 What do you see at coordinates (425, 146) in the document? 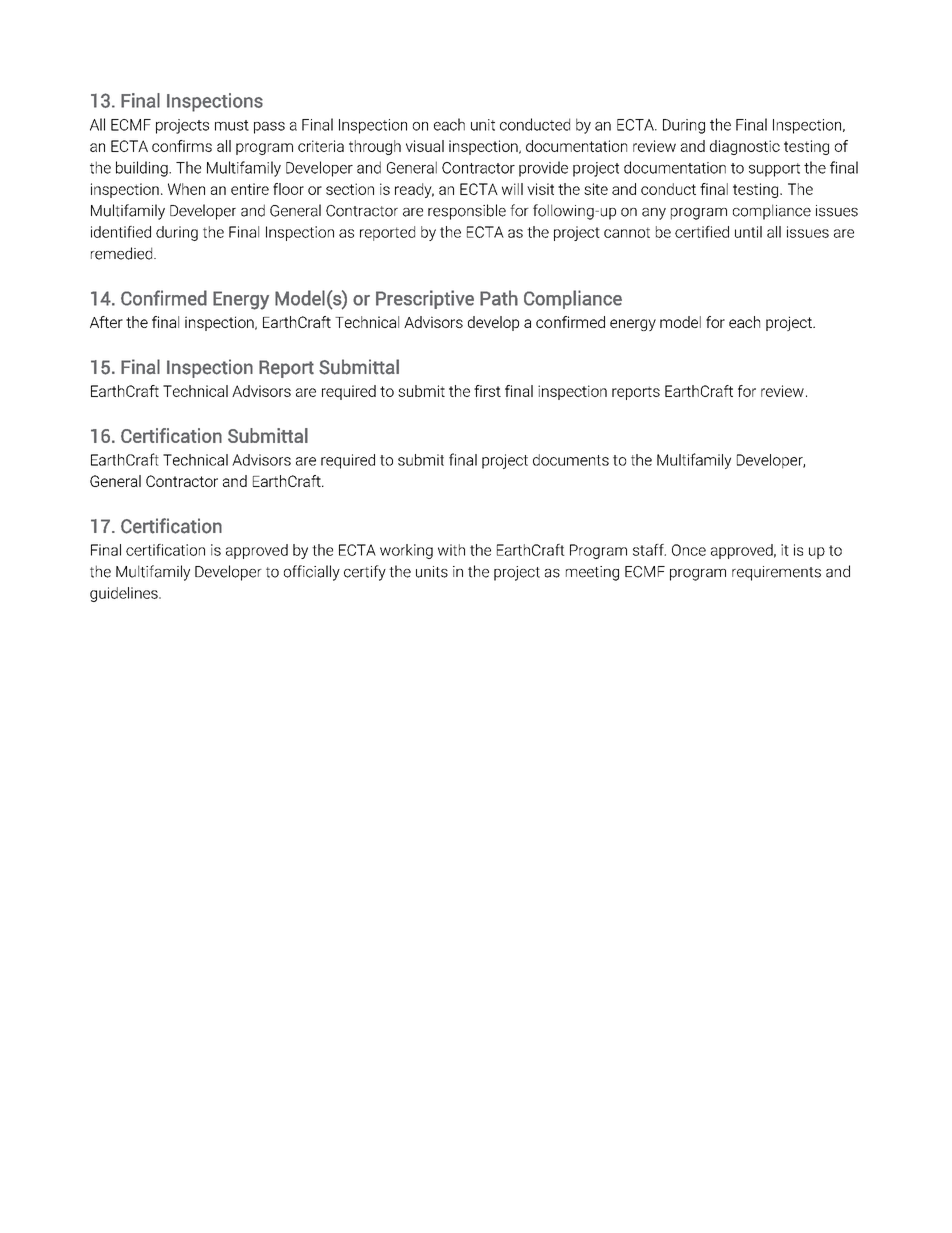
I see `visual` at bounding box center [425, 146].
